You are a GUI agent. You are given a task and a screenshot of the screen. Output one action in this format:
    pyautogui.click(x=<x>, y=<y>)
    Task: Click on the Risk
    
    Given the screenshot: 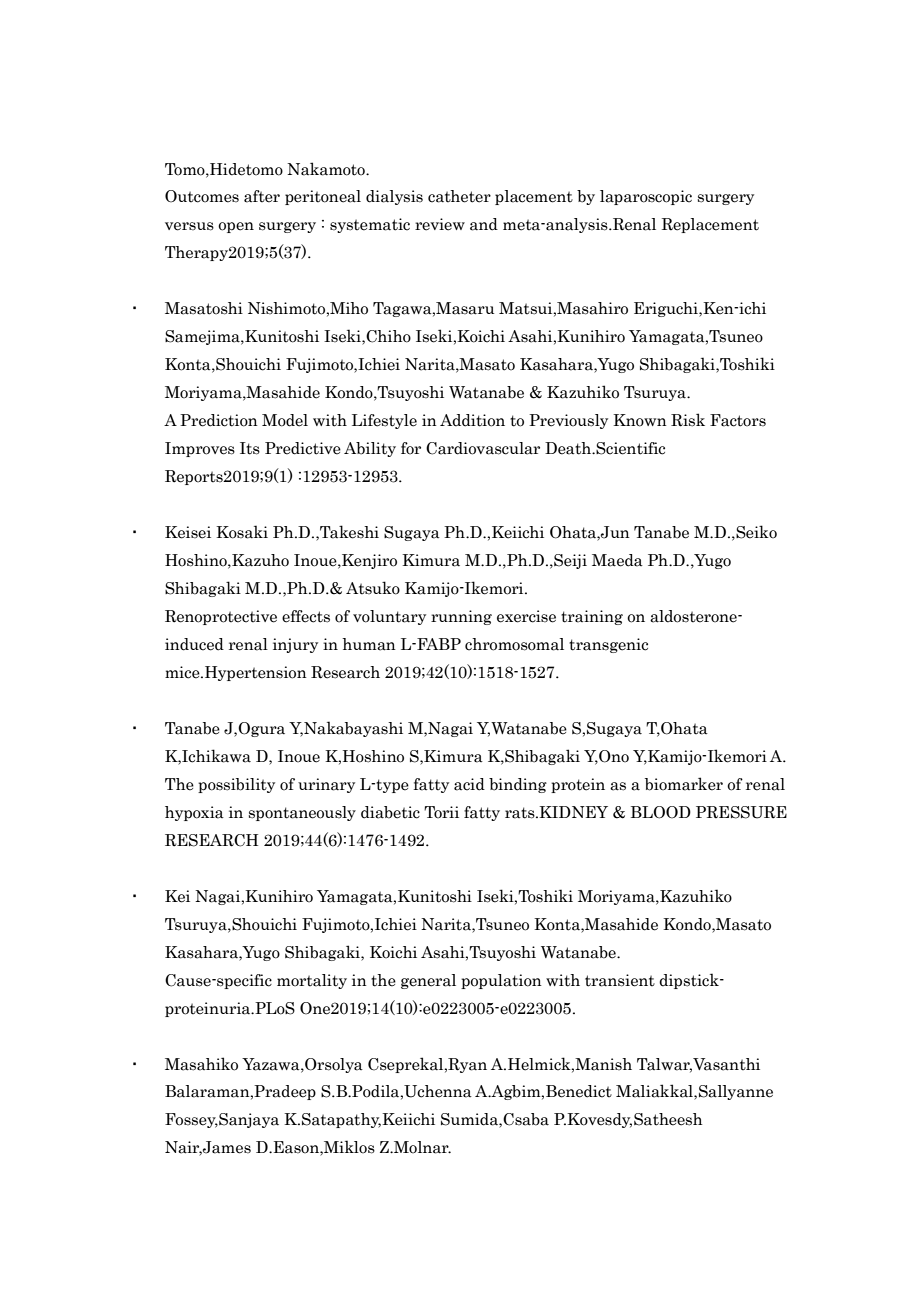 What is the action you would take?
    pyautogui.click(x=688, y=420)
